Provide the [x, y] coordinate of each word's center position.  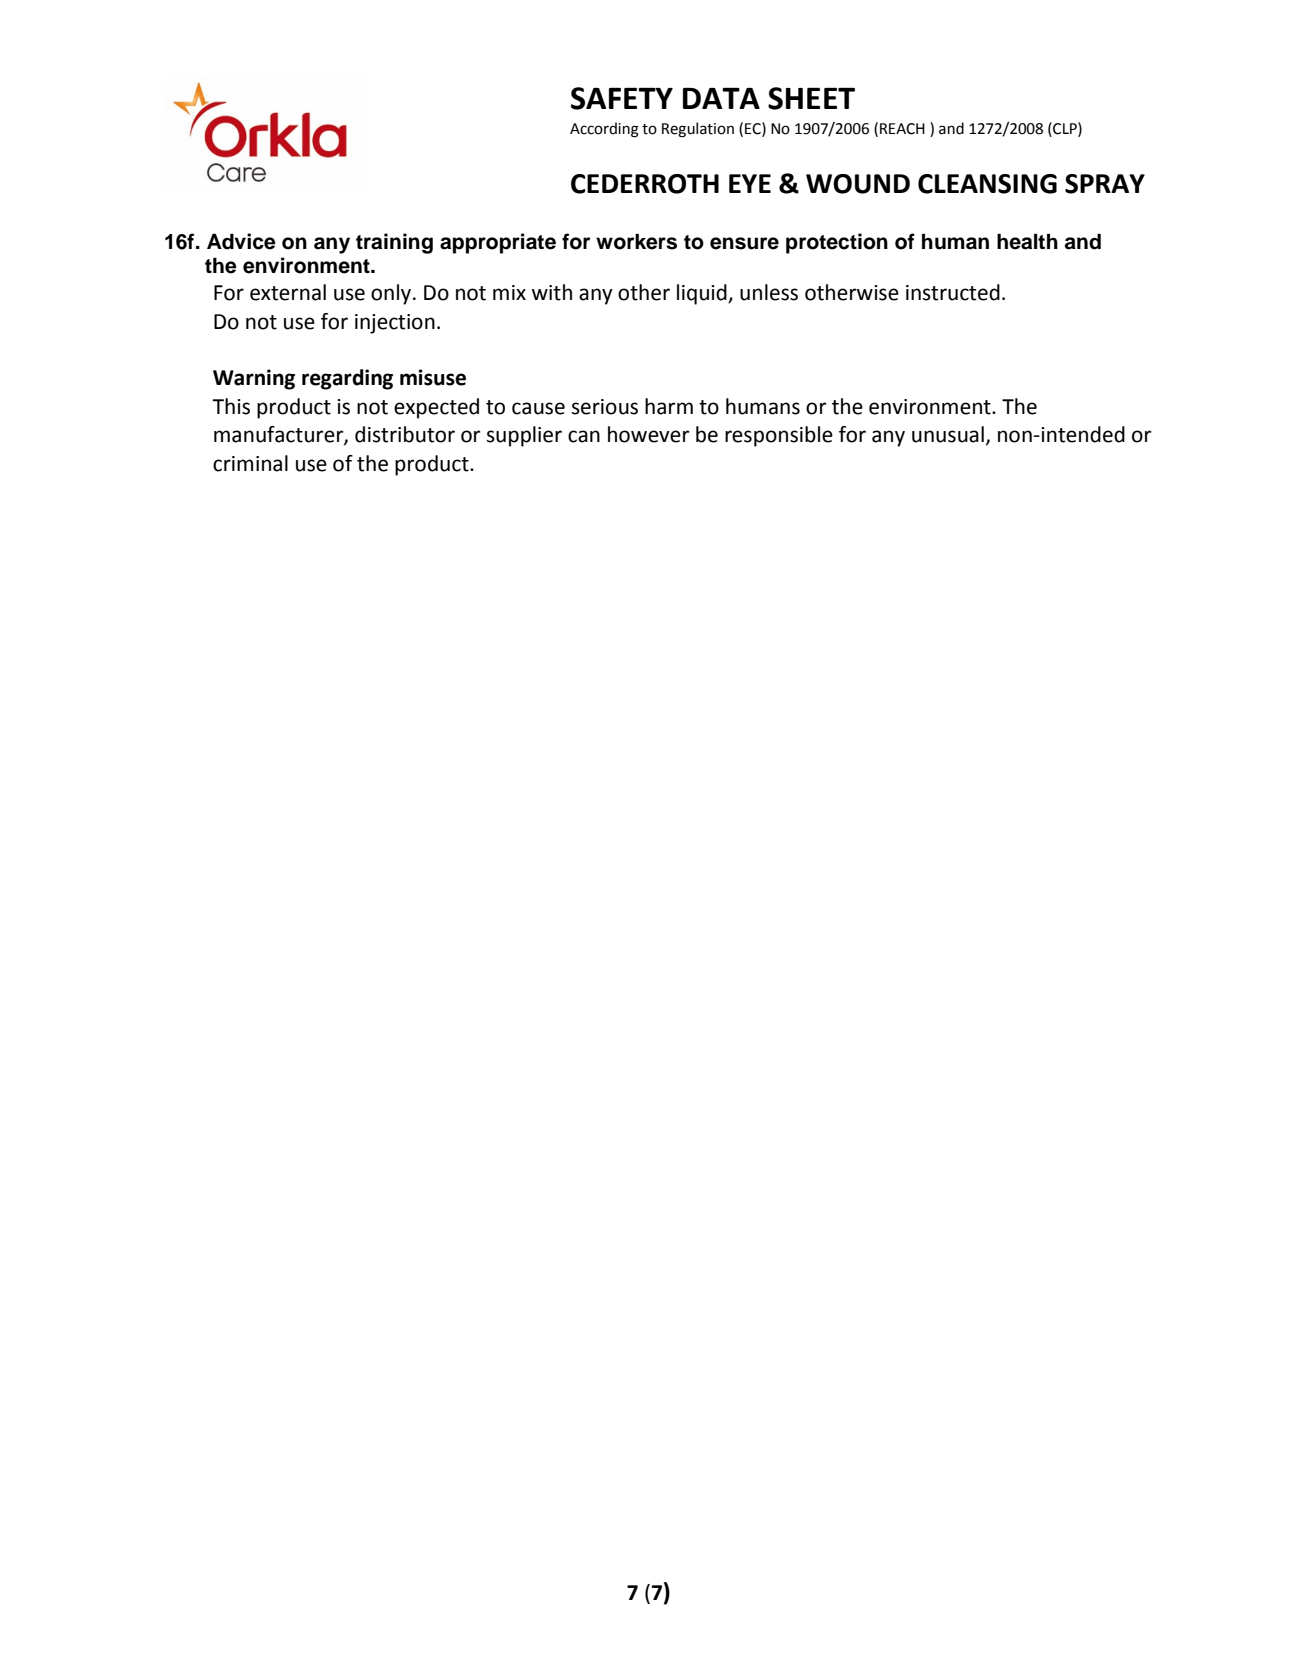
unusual [948, 434]
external [288, 292]
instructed [953, 292]
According [604, 130]
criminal [250, 463]
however [649, 434]
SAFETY [622, 98]
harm [669, 406]
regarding [347, 379]
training [394, 243]
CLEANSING [987, 184]
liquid [703, 294]
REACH [902, 129]
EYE [750, 183]
